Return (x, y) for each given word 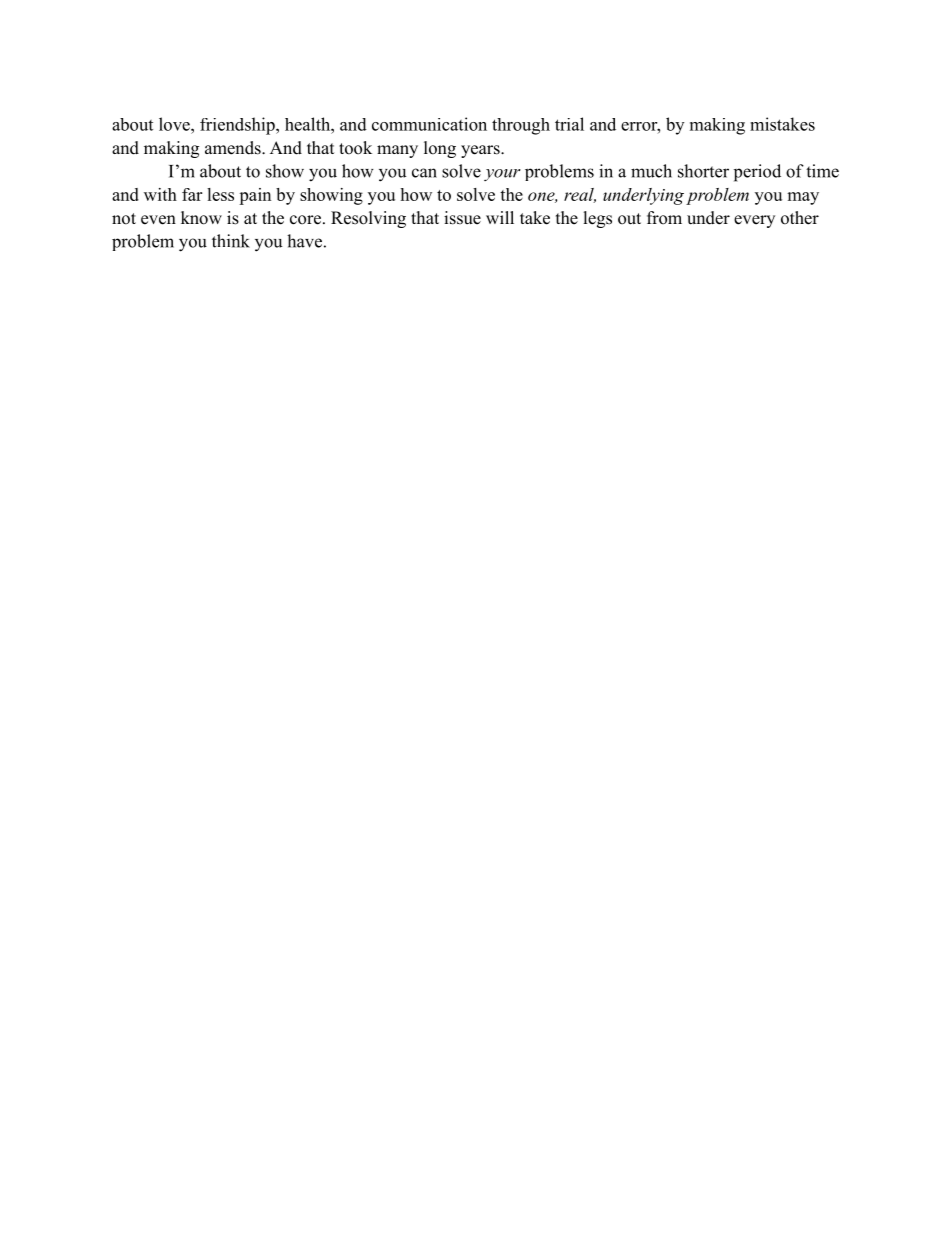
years (481, 151)
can (424, 173)
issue (462, 218)
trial (569, 124)
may (803, 198)
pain (255, 196)
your (502, 175)
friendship (238, 126)
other (800, 218)
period (757, 173)
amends (234, 148)
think (231, 241)
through (521, 126)
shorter (703, 171)
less (220, 194)
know (201, 218)
